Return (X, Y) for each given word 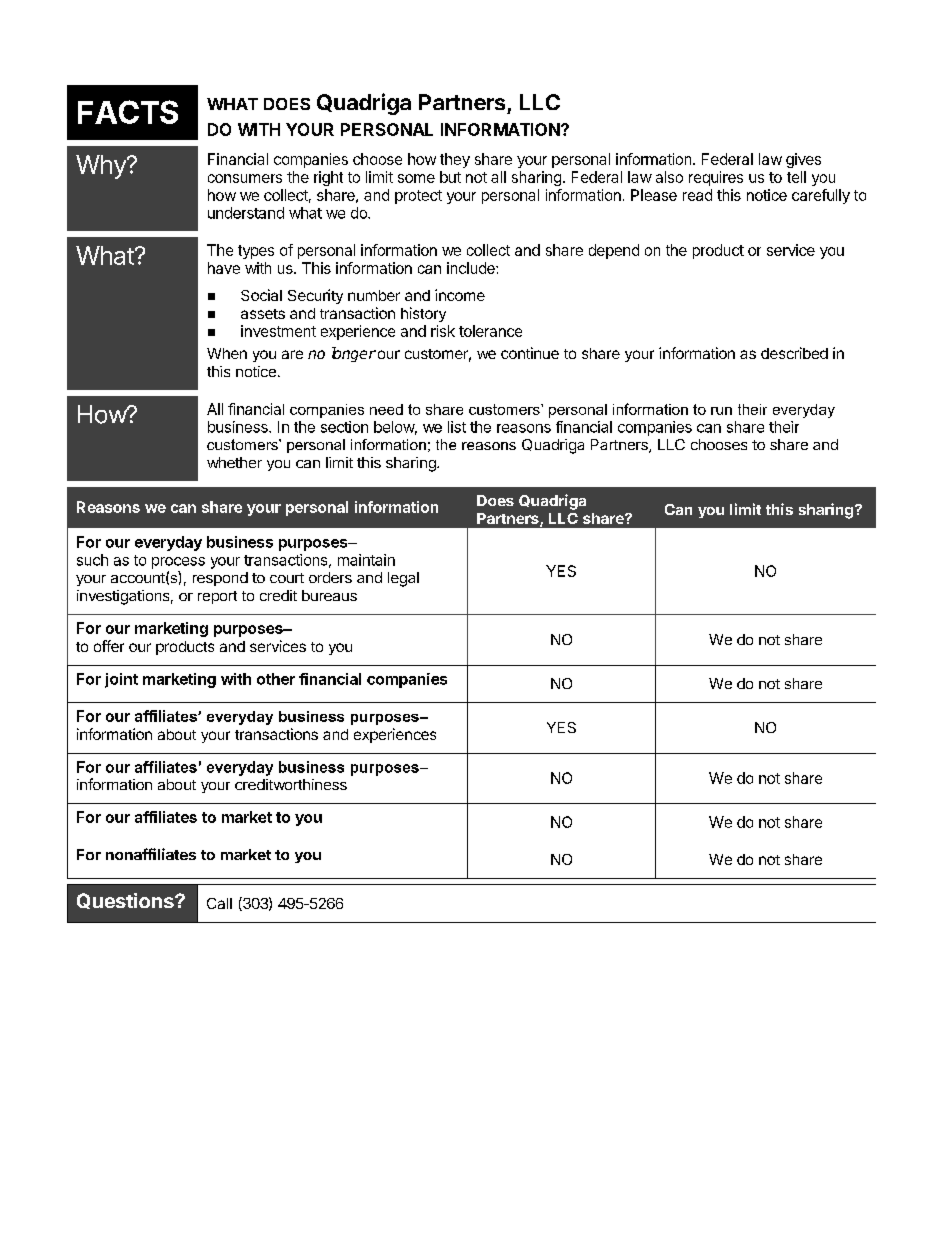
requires (716, 178)
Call (219, 903)
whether (234, 462)
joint (121, 680)
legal (403, 579)
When (227, 353)
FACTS (128, 112)
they (455, 160)
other (276, 679)
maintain (366, 560)
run (721, 411)
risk (443, 331)
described (794, 353)
